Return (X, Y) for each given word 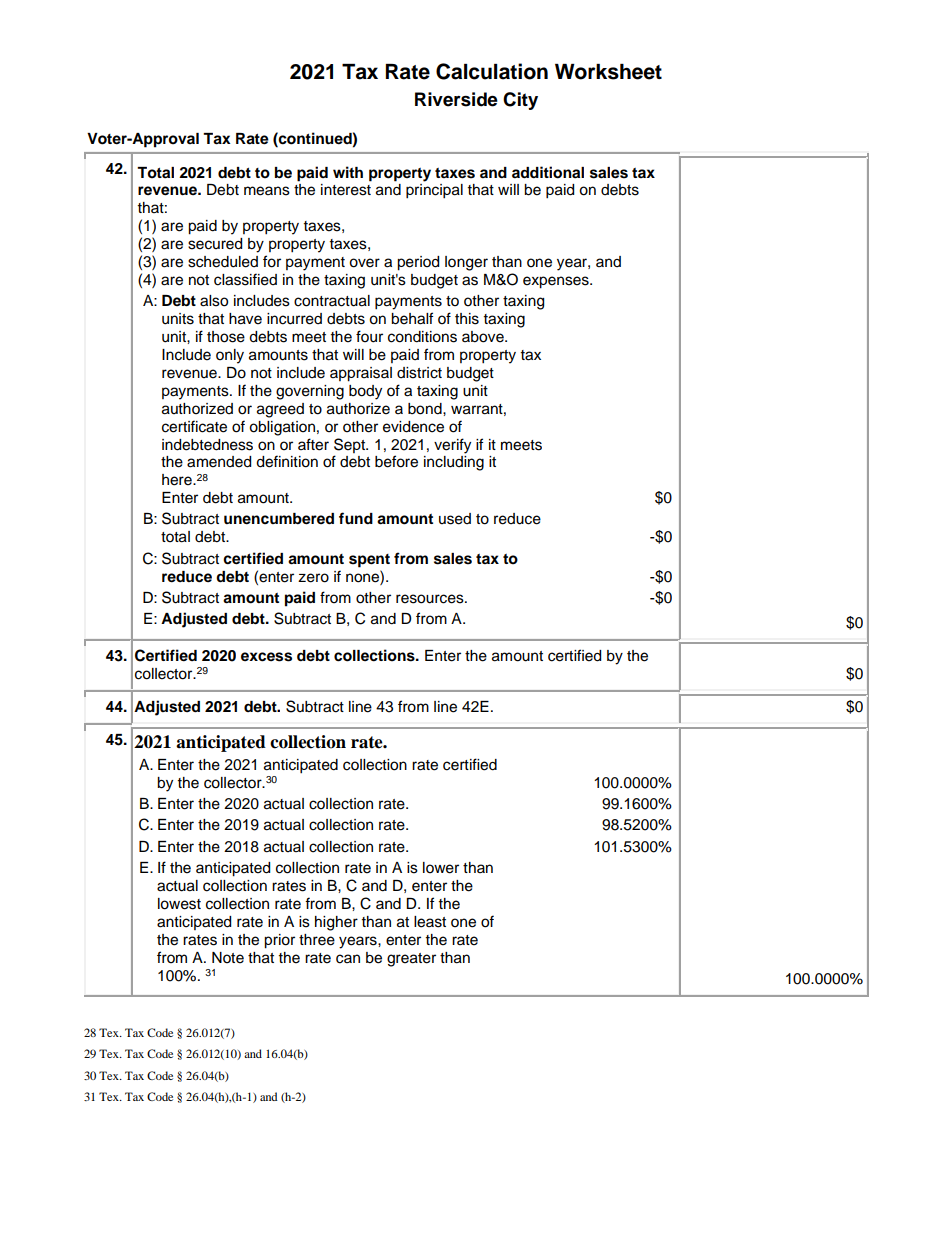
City (520, 101)
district (419, 373)
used (455, 519)
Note (228, 958)
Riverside (456, 99)
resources (431, 599)
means (267, 191)
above (484, 337)
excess (266, 657)
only (230, 356)
